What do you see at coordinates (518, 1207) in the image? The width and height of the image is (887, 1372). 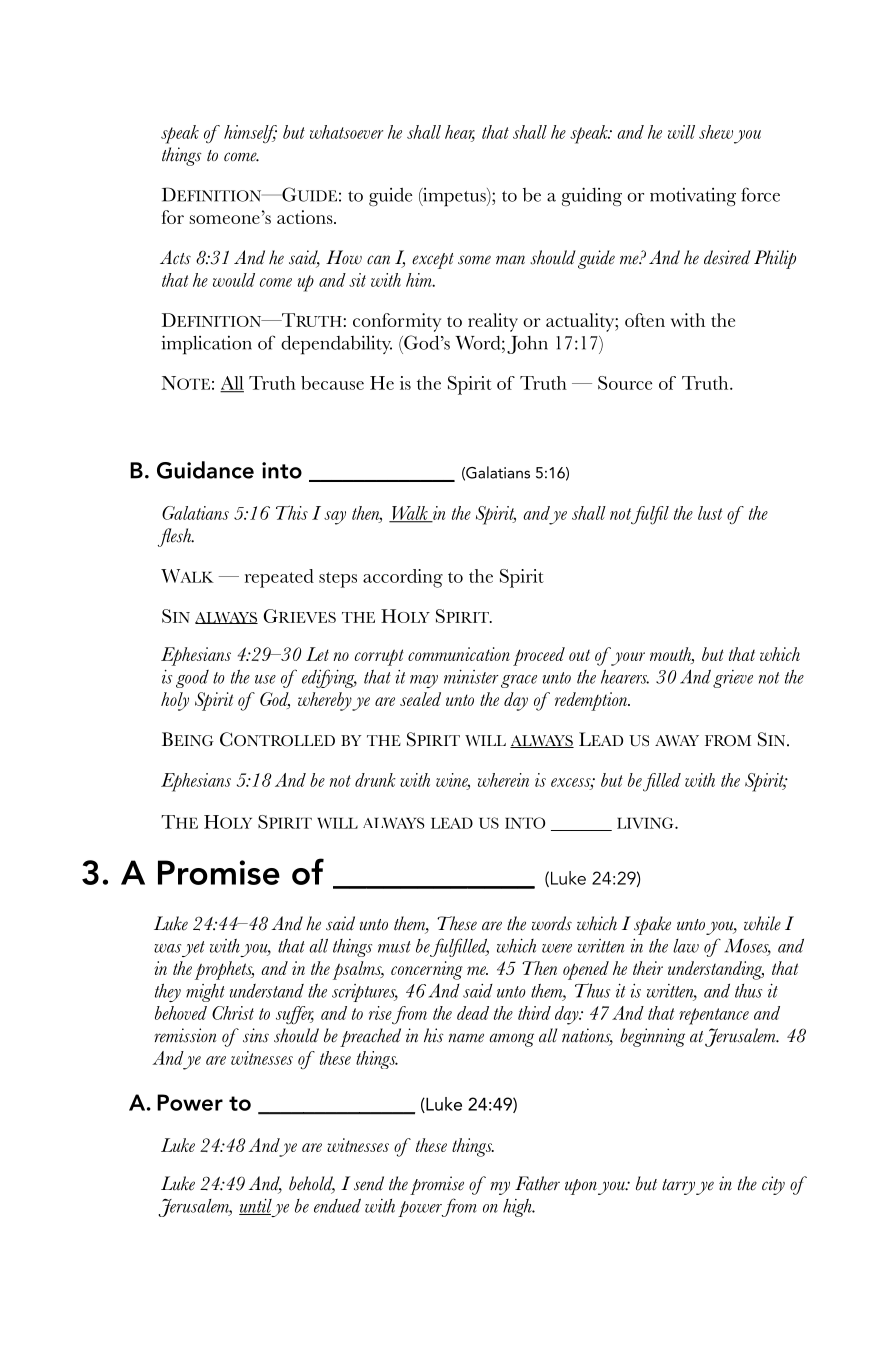 I see `high` at bounding box center [518, 1207].
